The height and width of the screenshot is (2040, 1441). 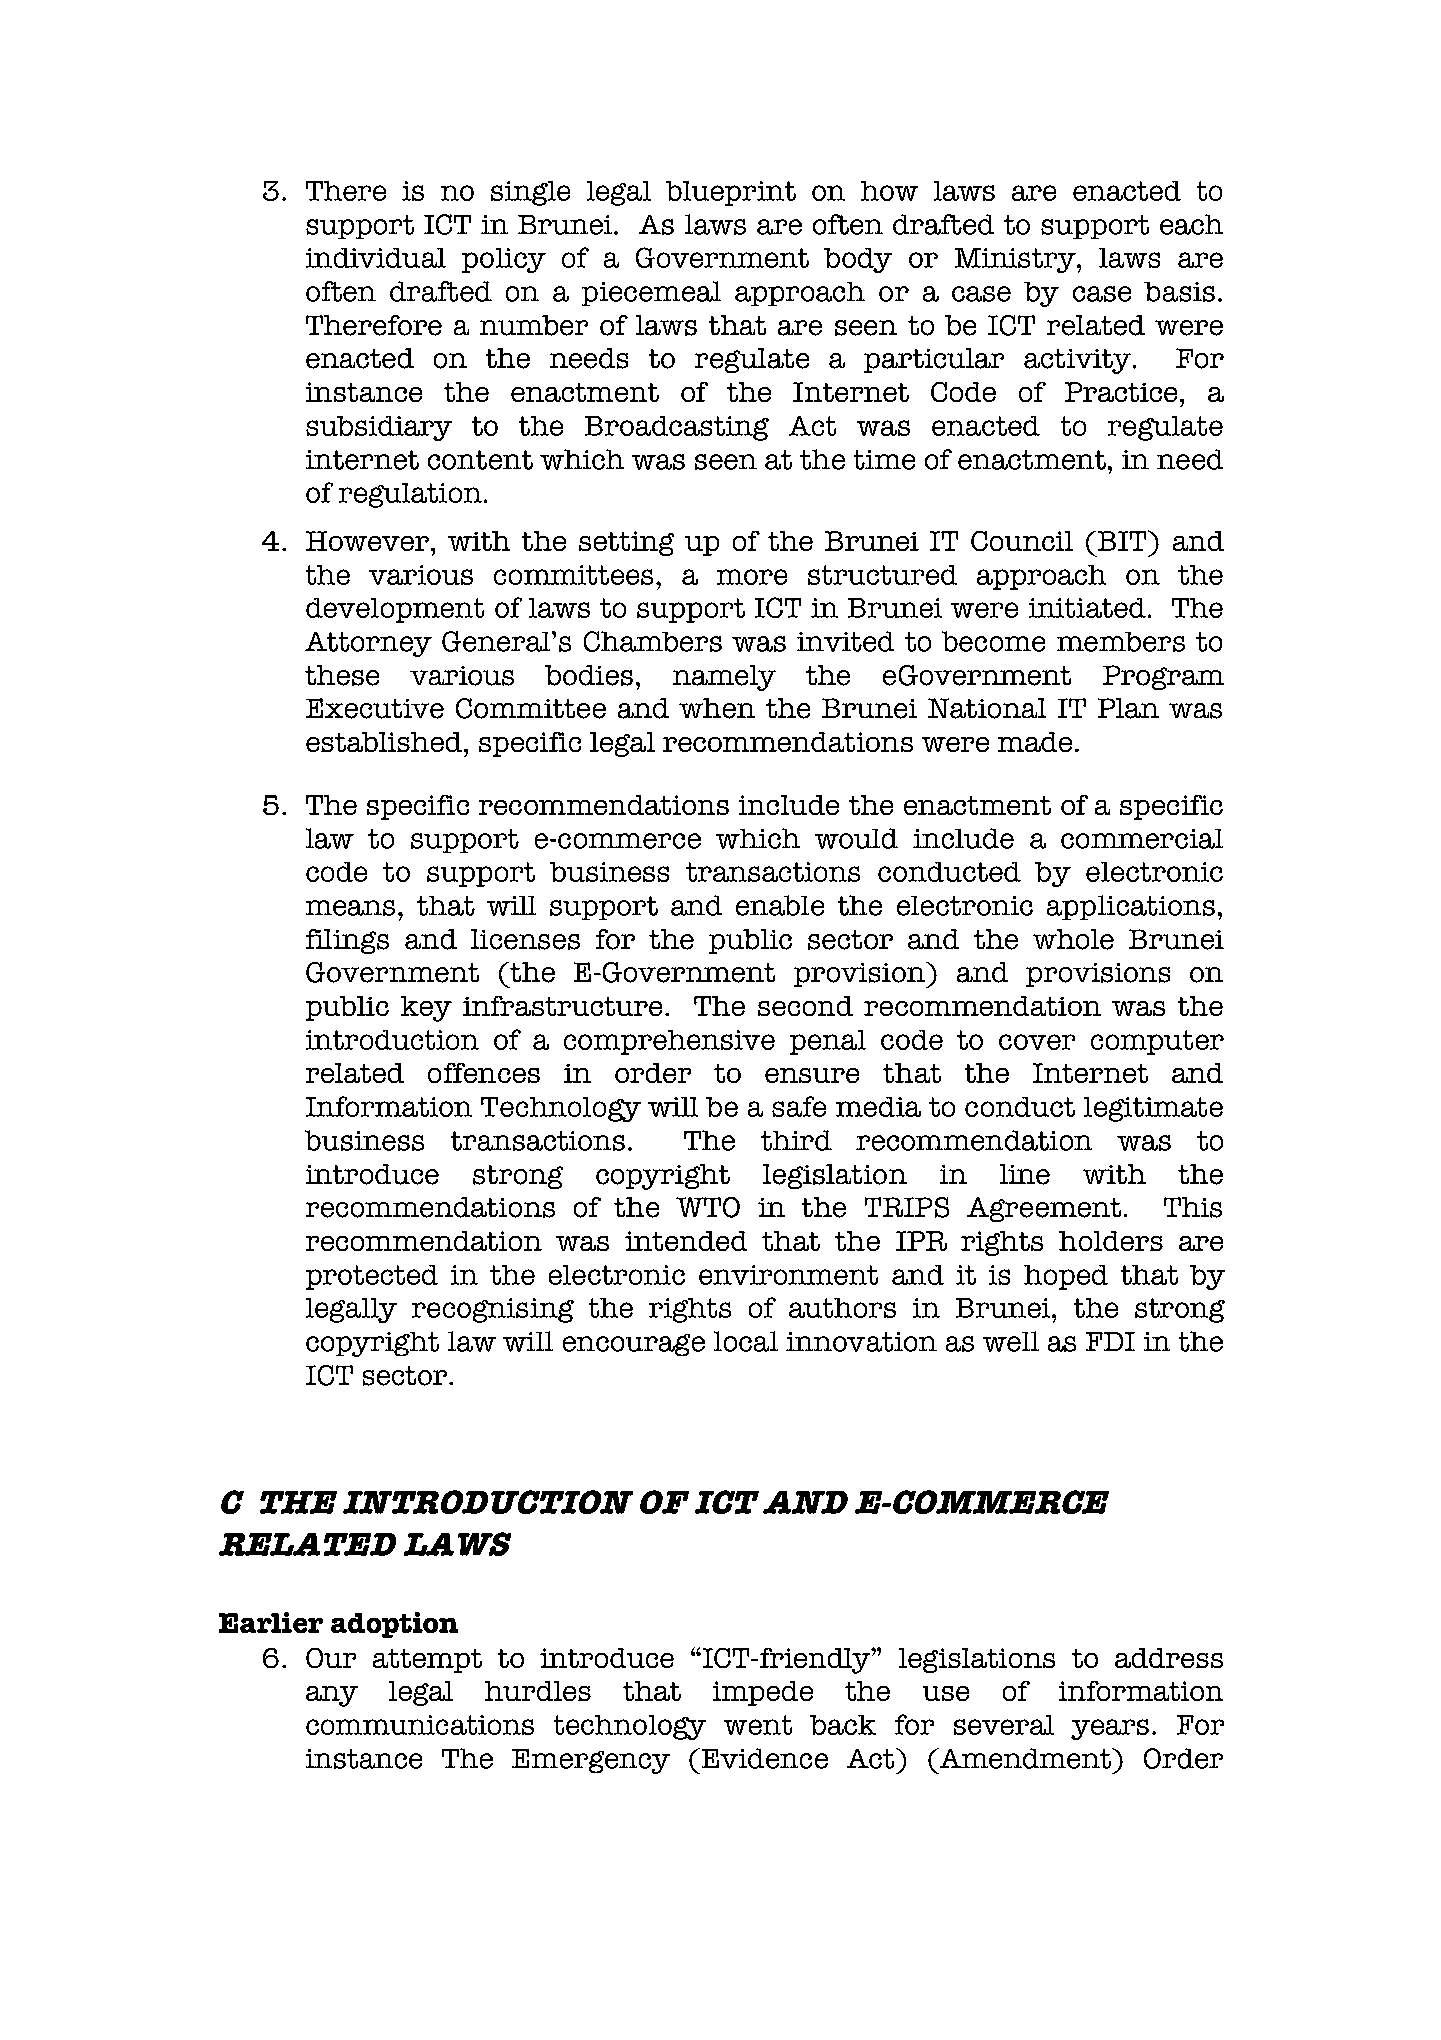 I want to click on individual, so click(x=376, y=258).
